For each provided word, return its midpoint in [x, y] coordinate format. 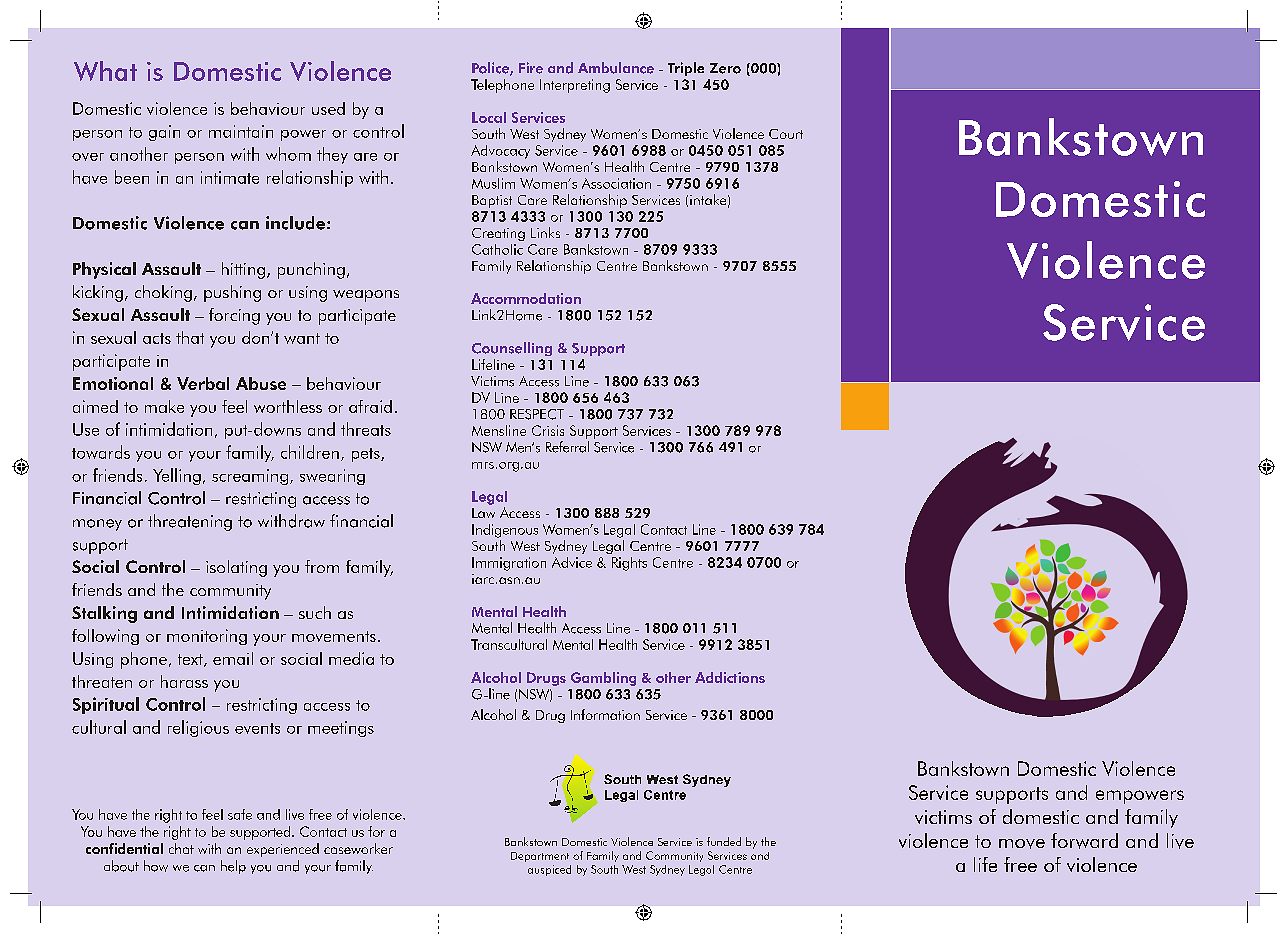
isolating [236, 568]
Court [786, 134]
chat [181, 848]
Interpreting [575, 86]
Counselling [512, 349]
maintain [241, 131]
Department [540, 857]
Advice [572, 562]
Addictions [730, 677]
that [190, 337]
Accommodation [526, 298]
